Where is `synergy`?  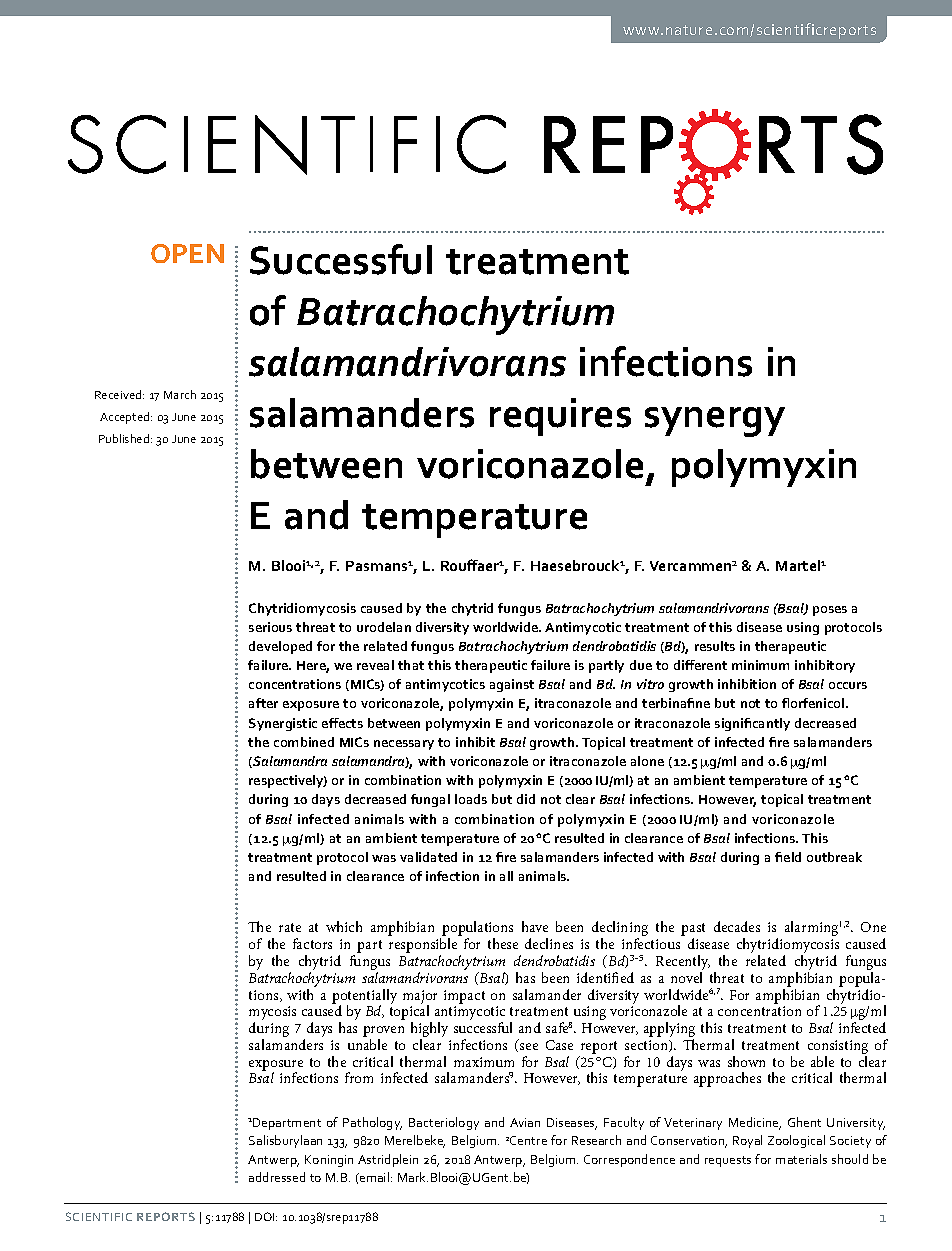
synergy is located at coordinates (715, 422).
